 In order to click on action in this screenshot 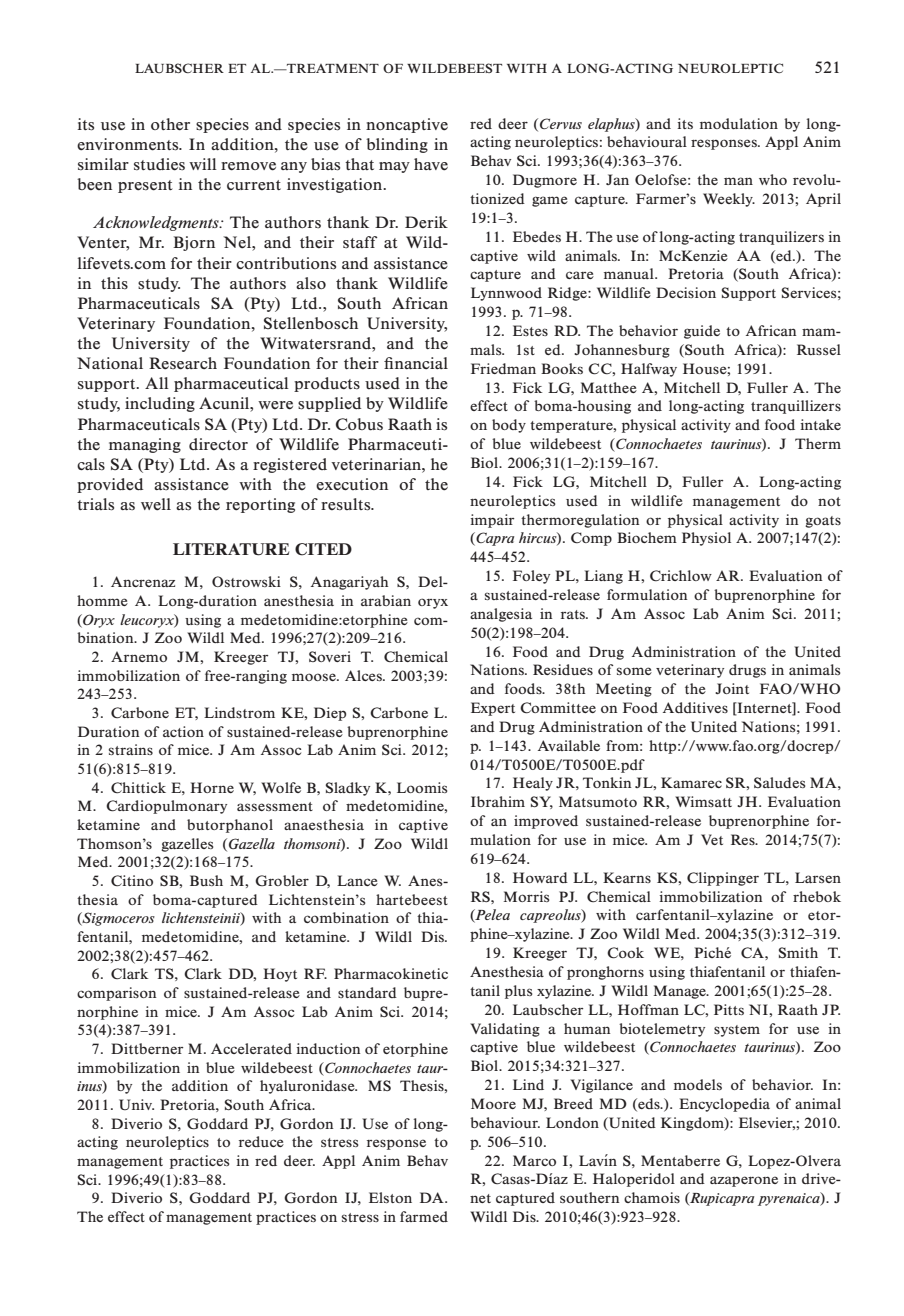, I will do `click(183, 731)`.
